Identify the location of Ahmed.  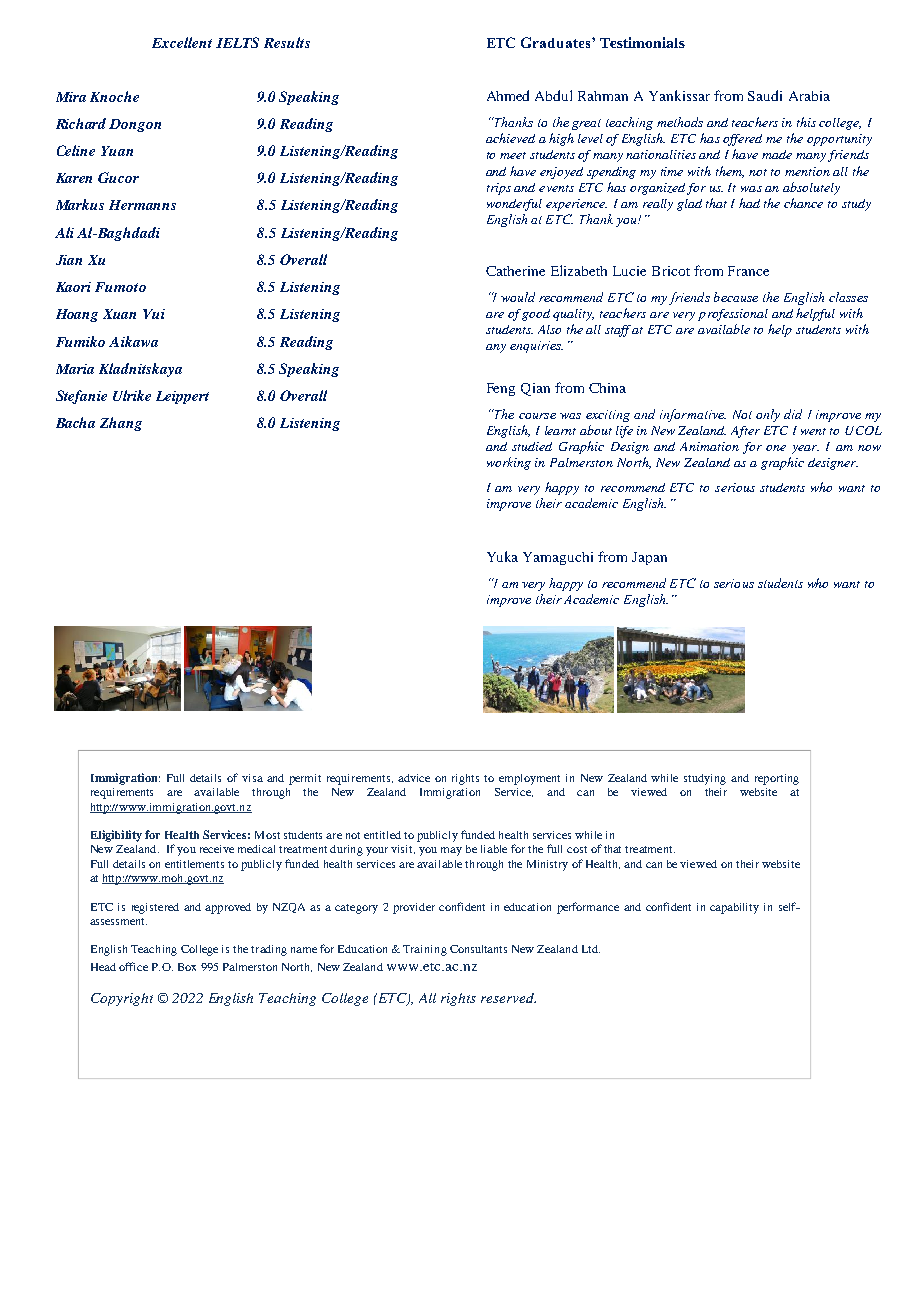
(508, 95).
